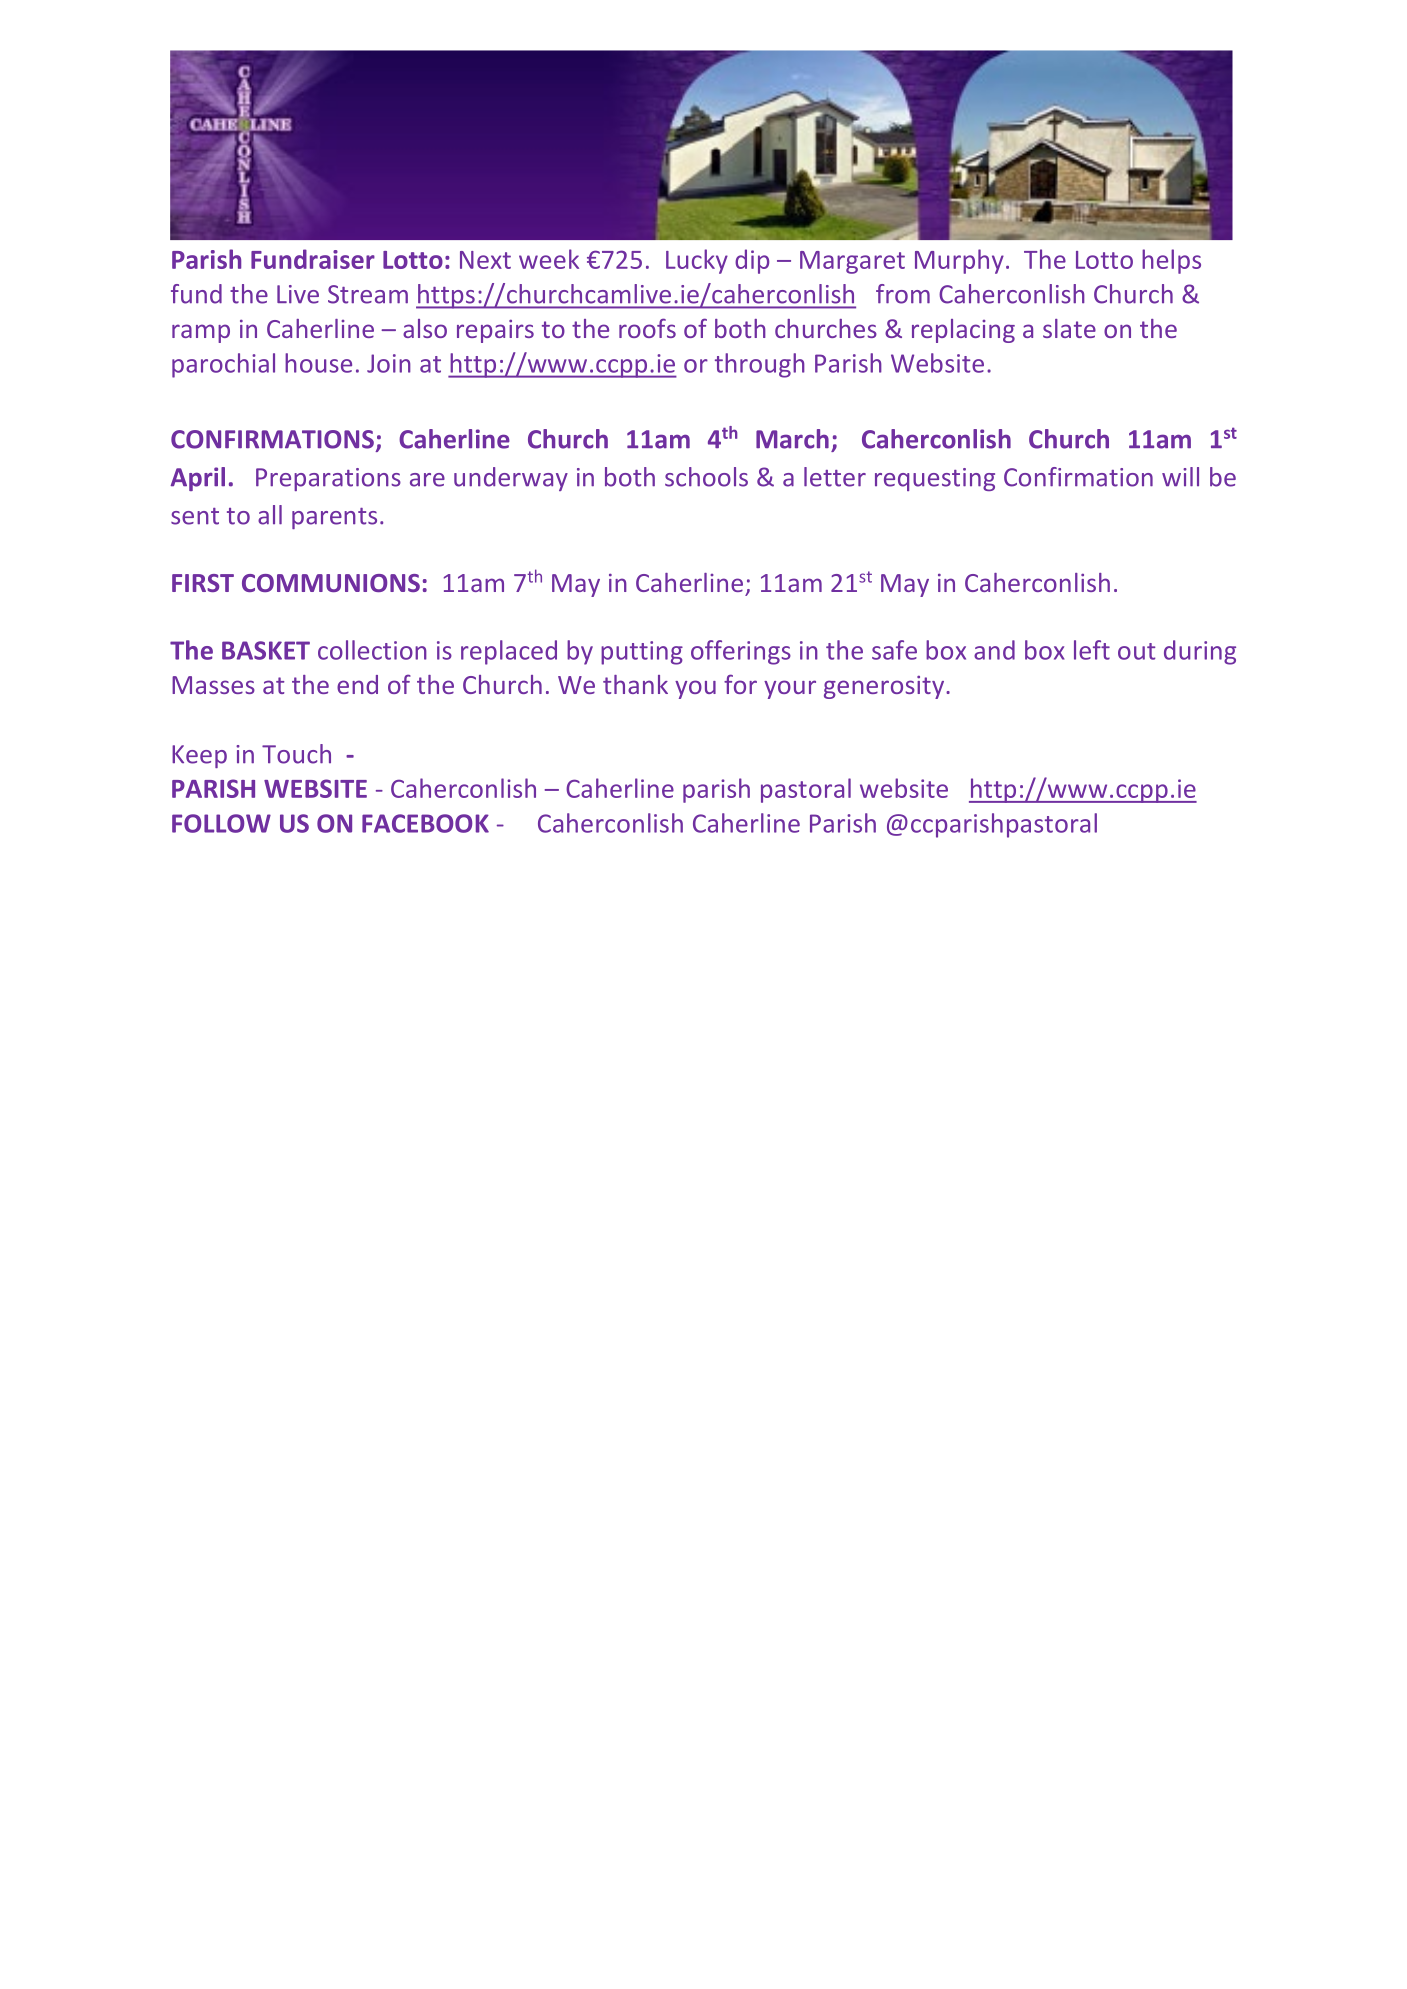 The height and width of the screenshot is (1989, 1407). What do you see at coordinates (334, 518) in the screenshot?
I see `parents` at bounding box center [334, 518].
